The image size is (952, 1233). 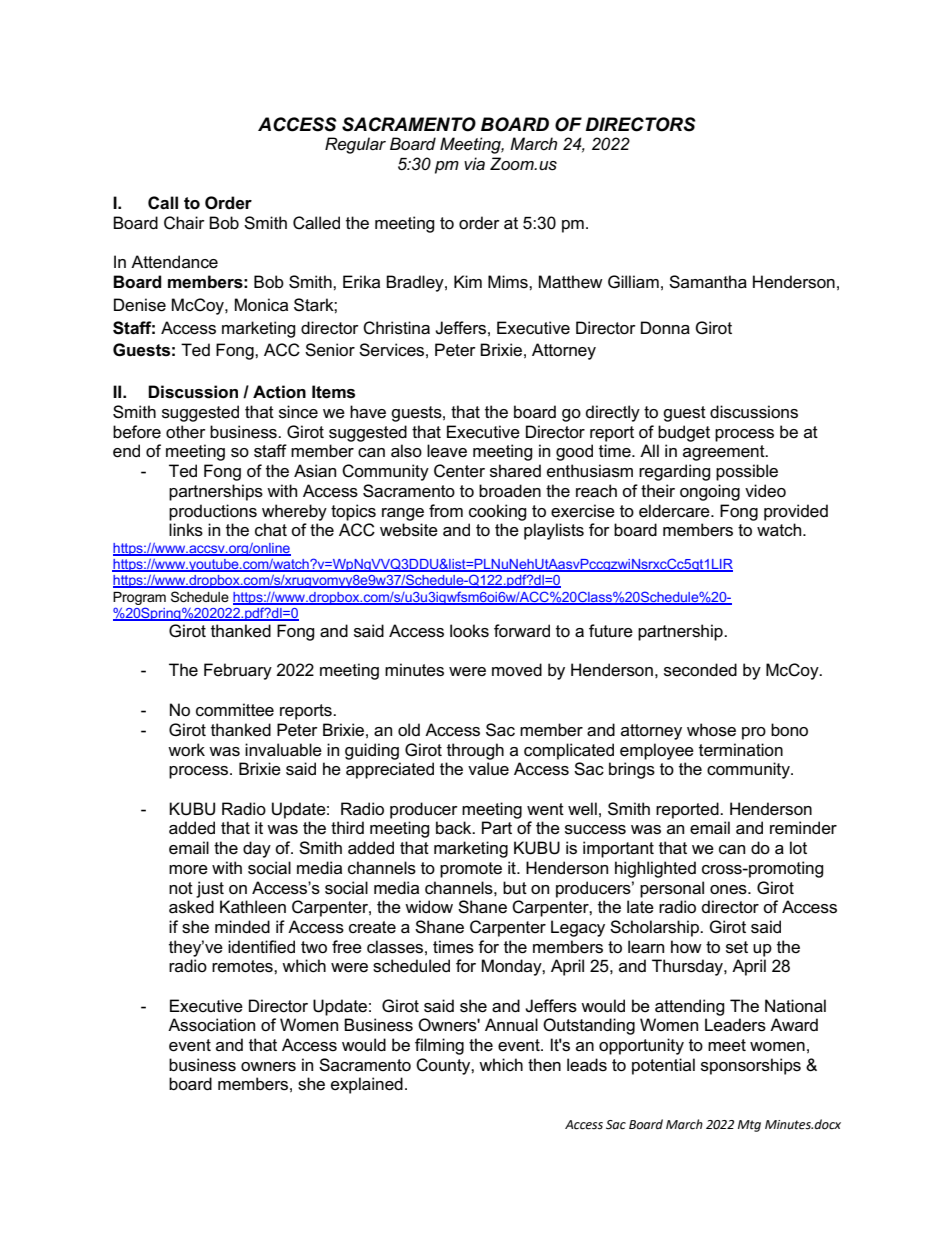 What do you see at coordinates (474, 163) in the page?
I see `via` at bounding box center [474, 163].
